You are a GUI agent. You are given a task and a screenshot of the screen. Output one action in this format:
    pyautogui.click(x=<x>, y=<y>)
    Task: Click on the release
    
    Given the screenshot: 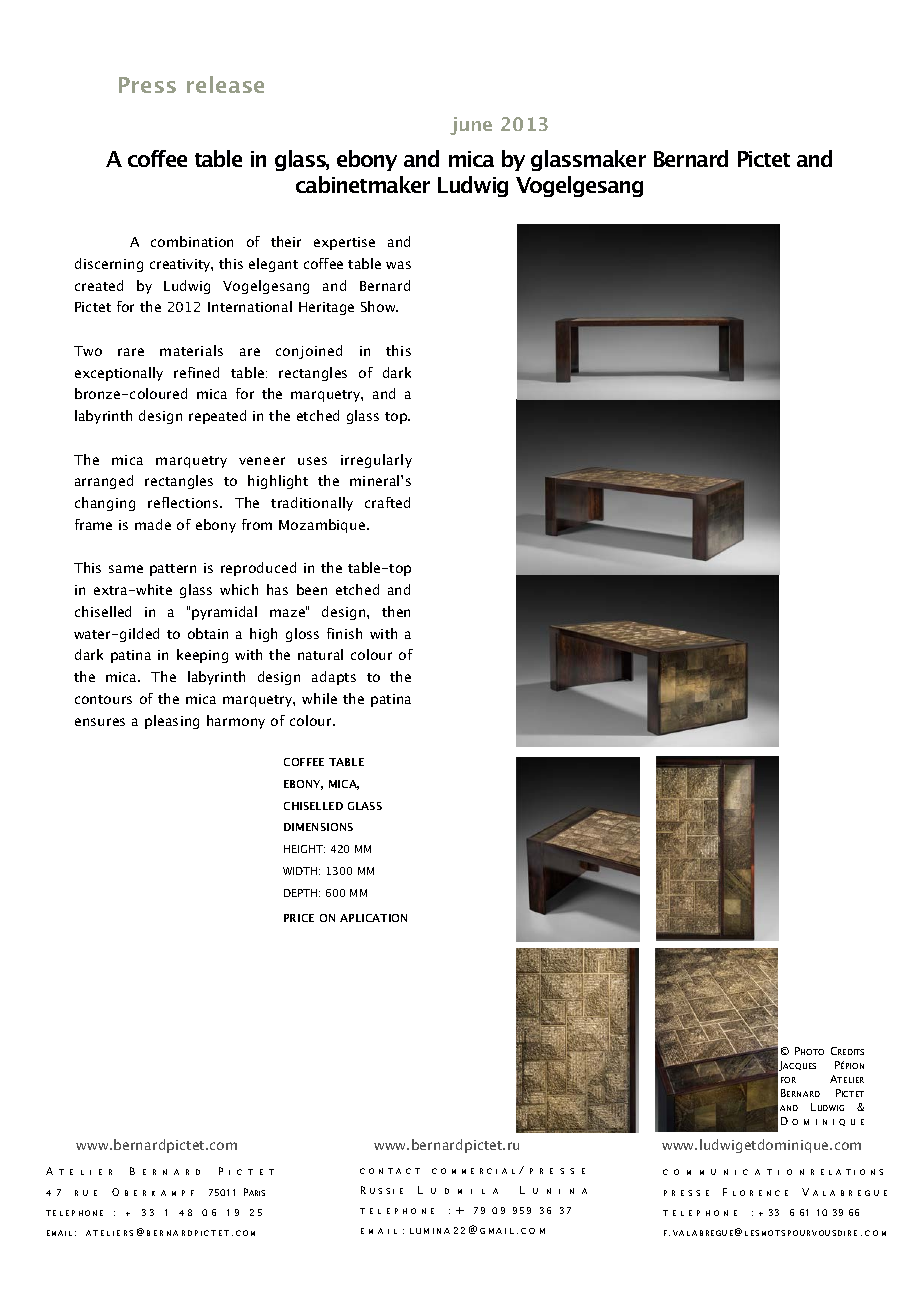 What is the action you would take?
    pyautogui.click(x=225, y=84)
